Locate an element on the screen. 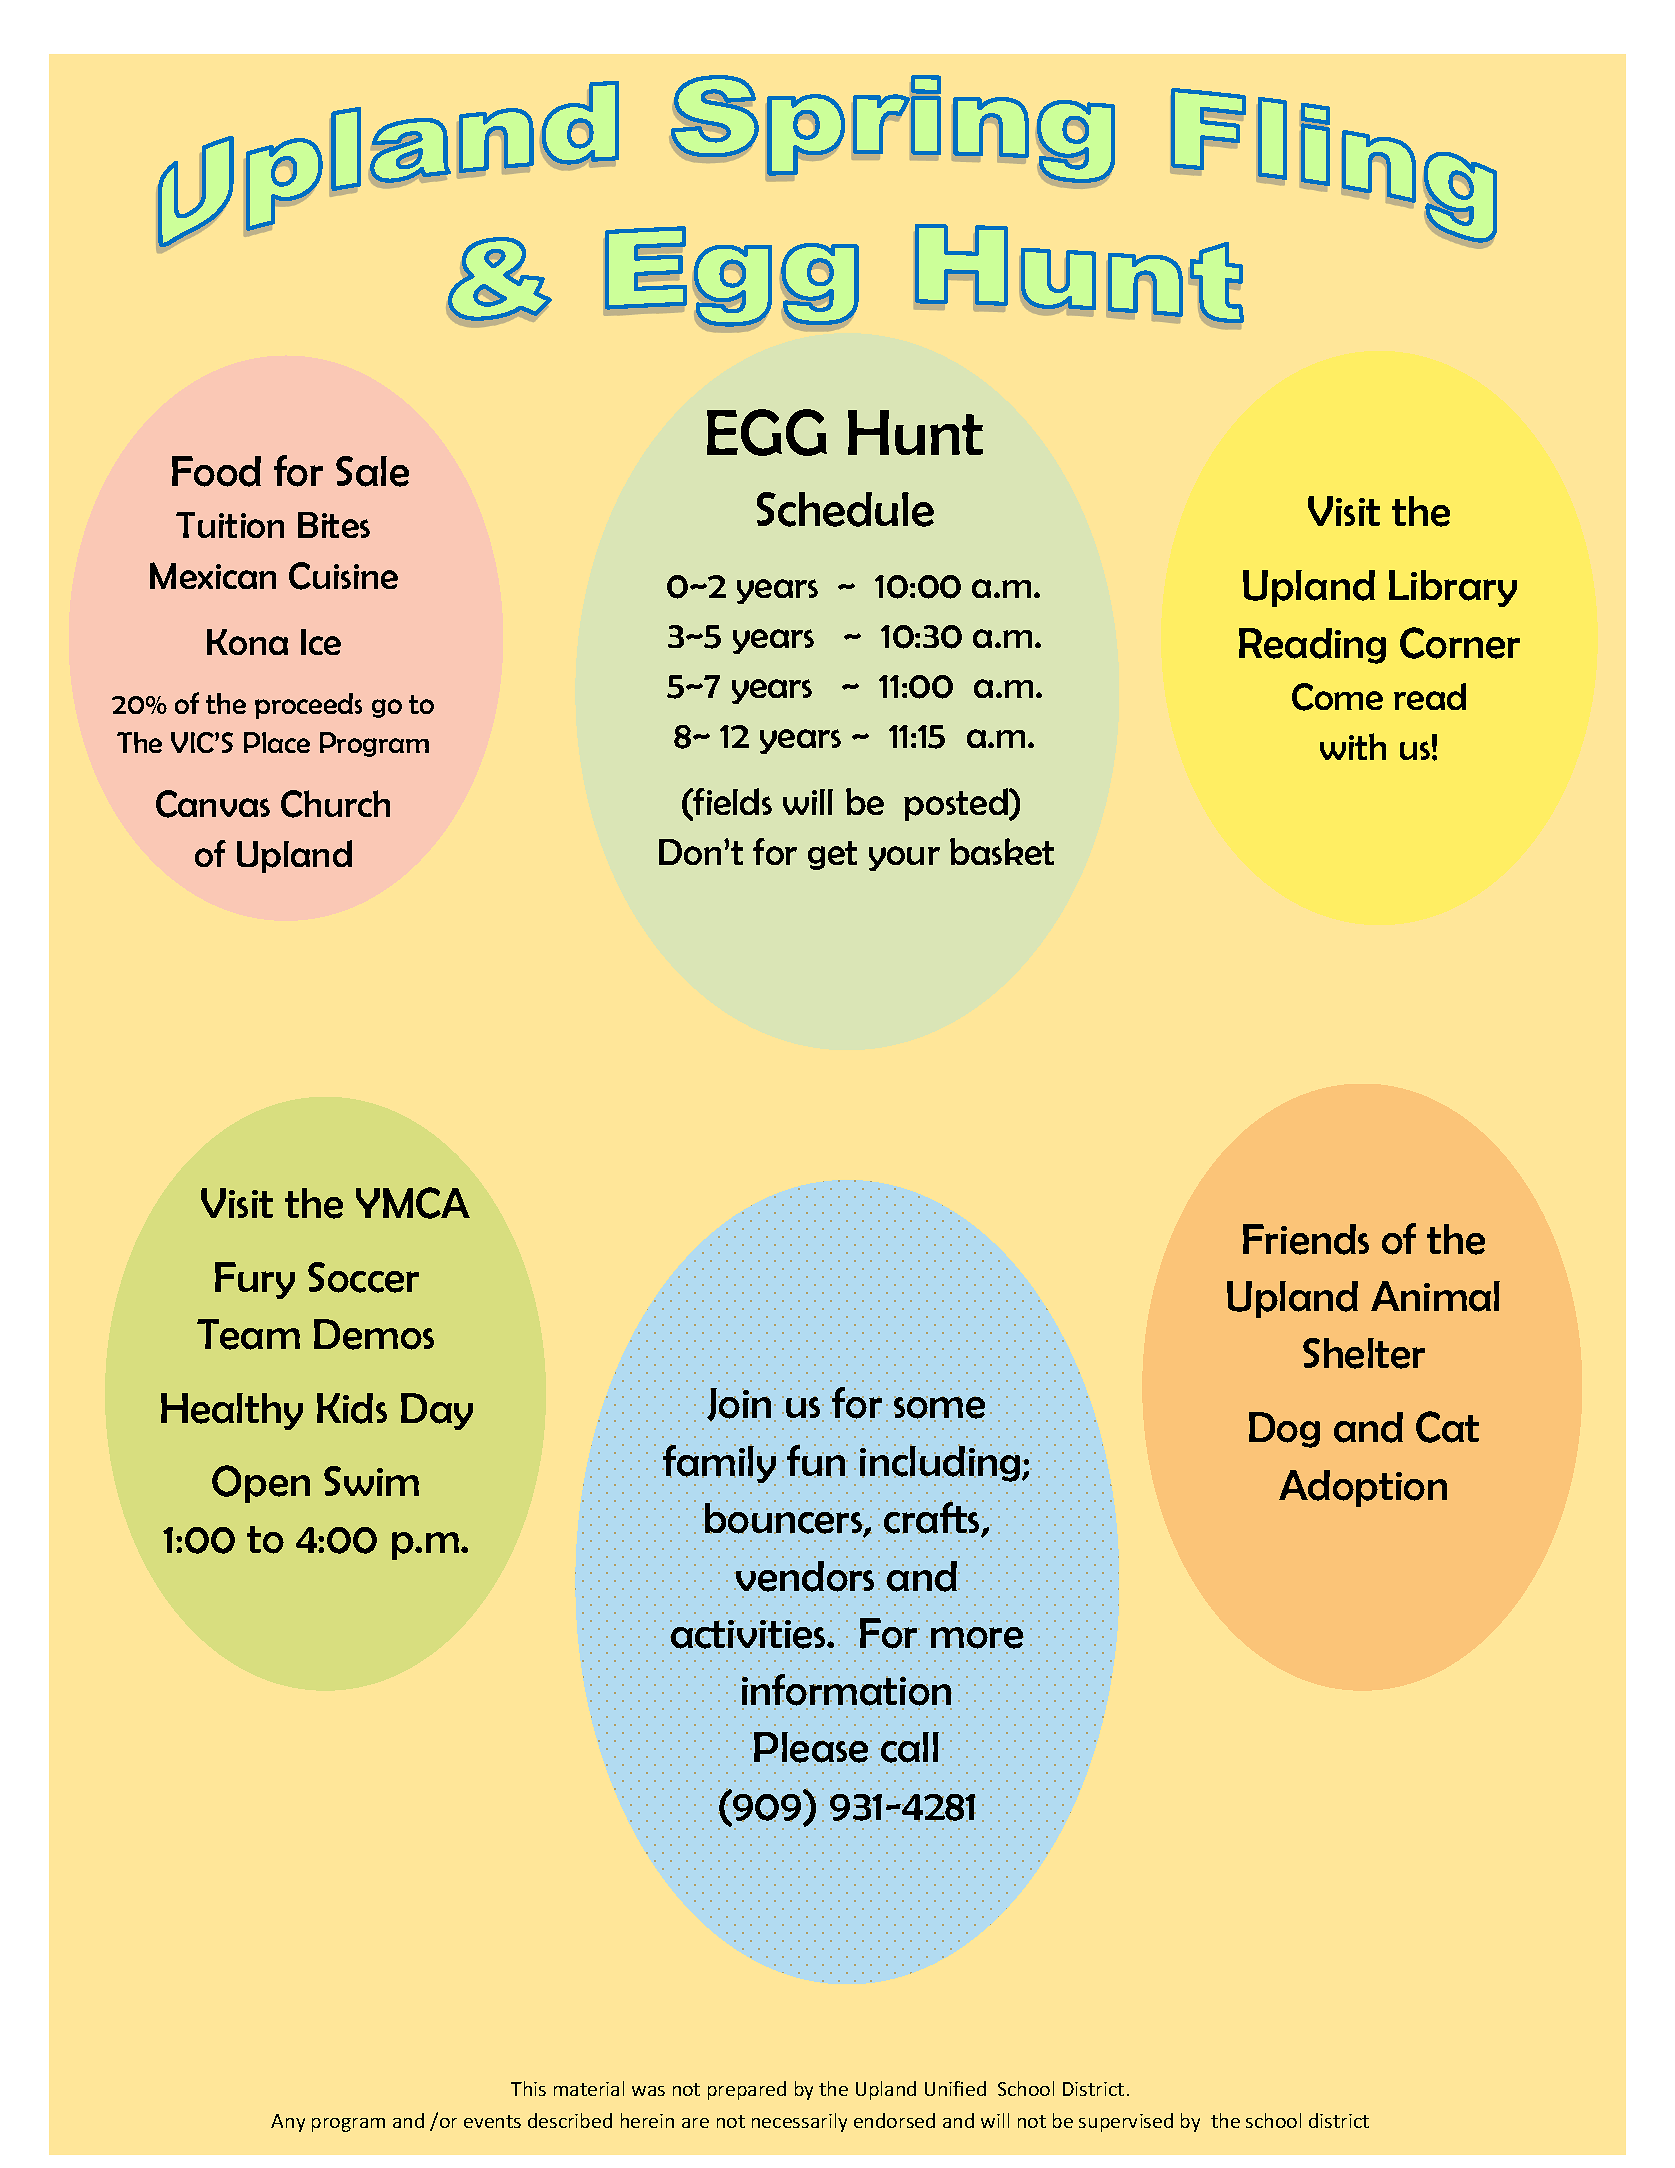 The height and width of the screenshot is (2168, 1675). Schedule is located at coordinates (845, 509).
